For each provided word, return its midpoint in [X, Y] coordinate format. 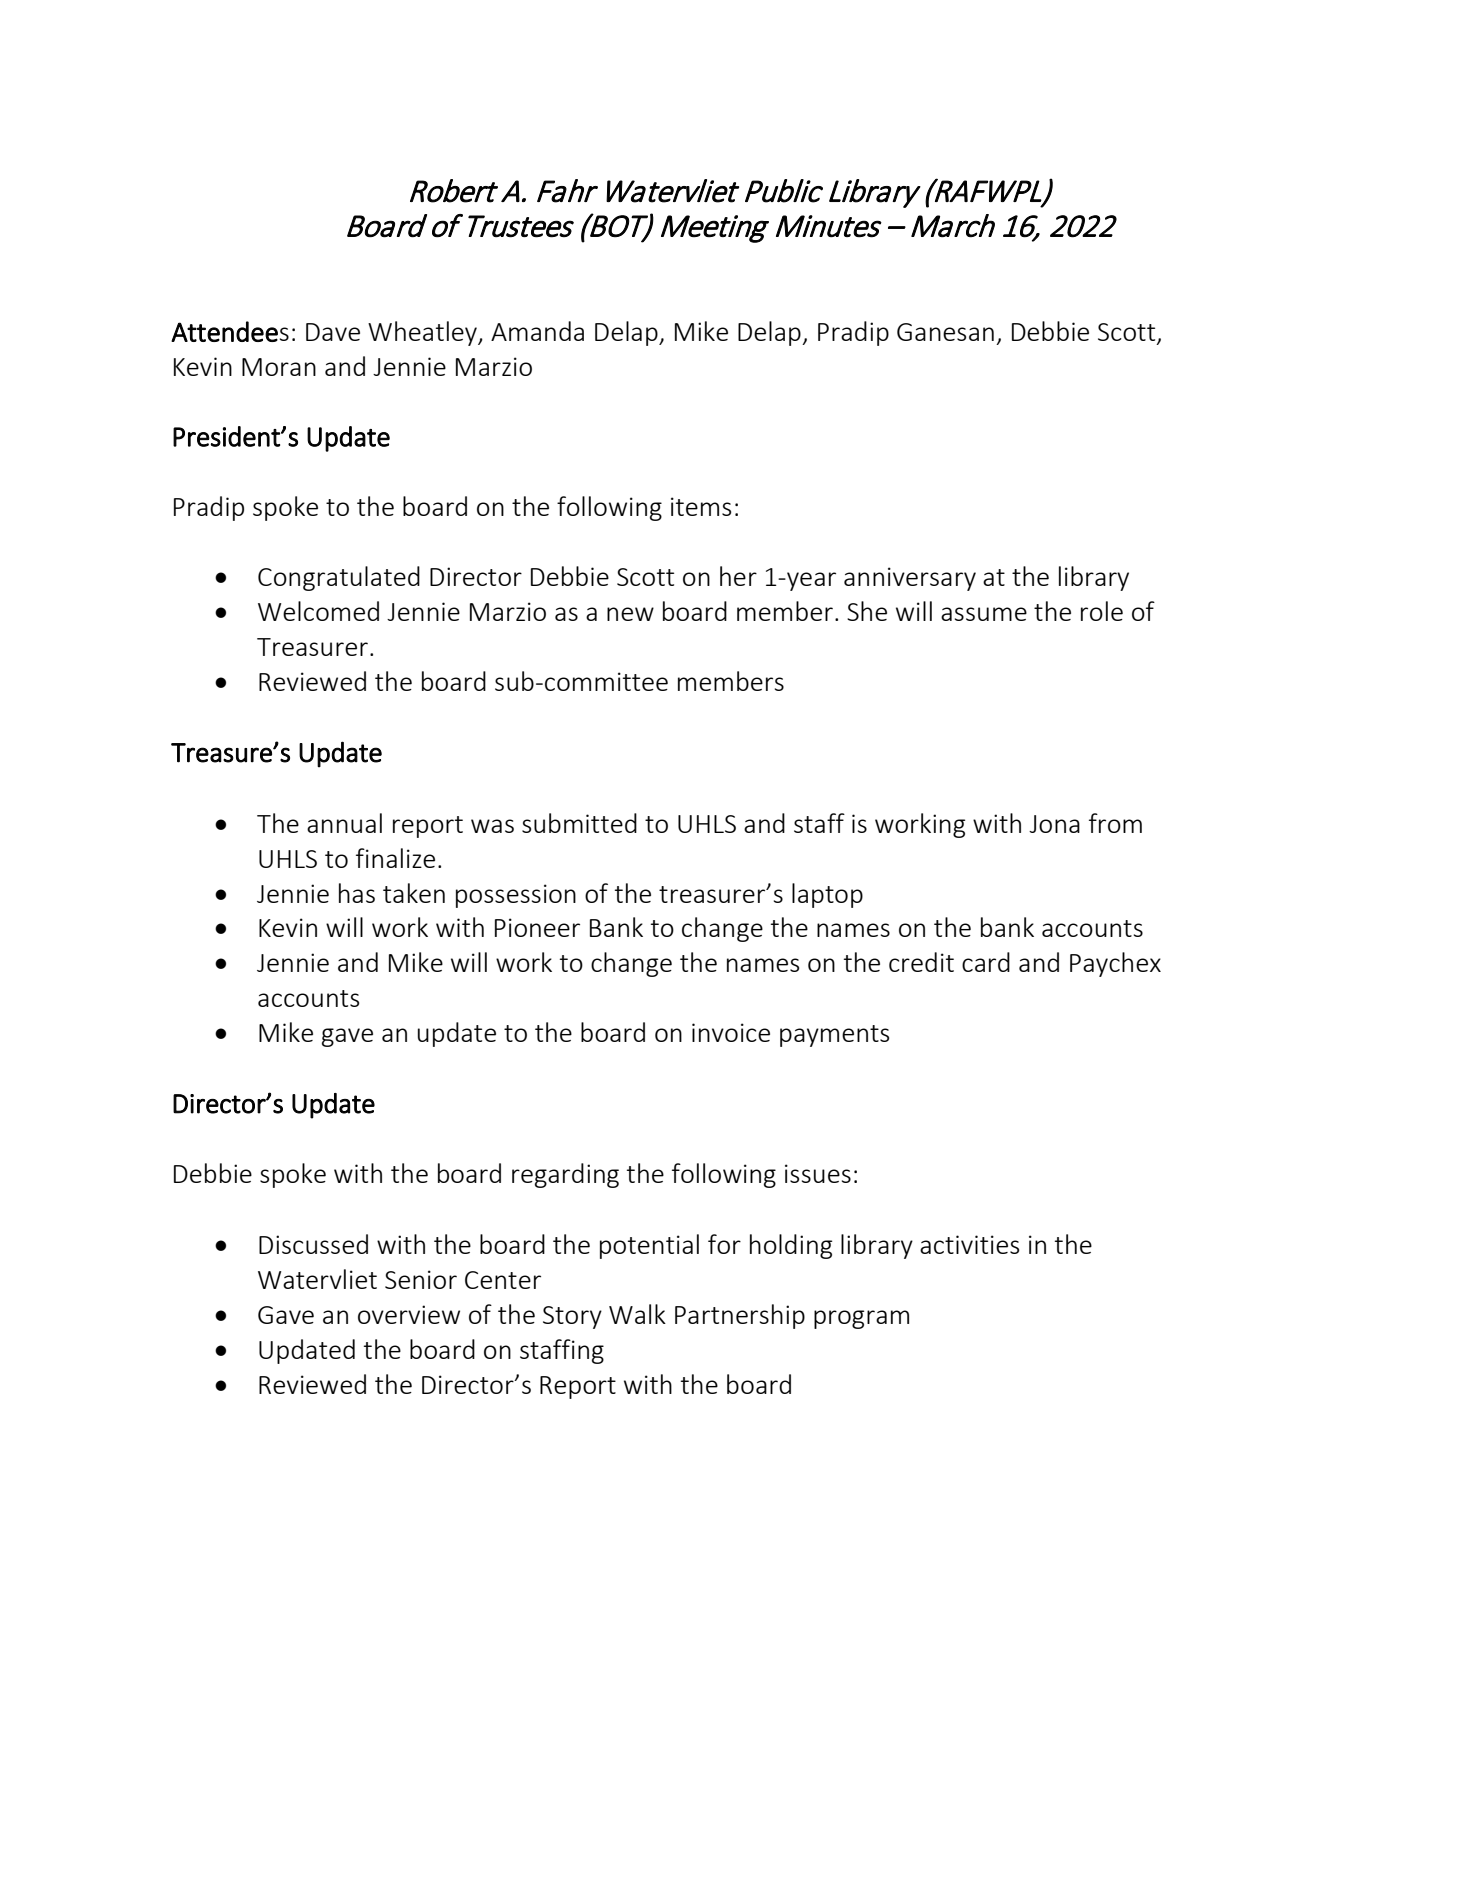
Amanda [537, 331]
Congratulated [339, 578]
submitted [579, 823]
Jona [1054, 824]
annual [344, 823]
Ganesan [945, 332]
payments [834, 1036]
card [986, 962]
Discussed [313, 1244]
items [701, 506]
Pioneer [537, 927]
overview [409, 1314]
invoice [731, 1032]
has [357, 893]
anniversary [910, 579]
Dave [333, 332]
